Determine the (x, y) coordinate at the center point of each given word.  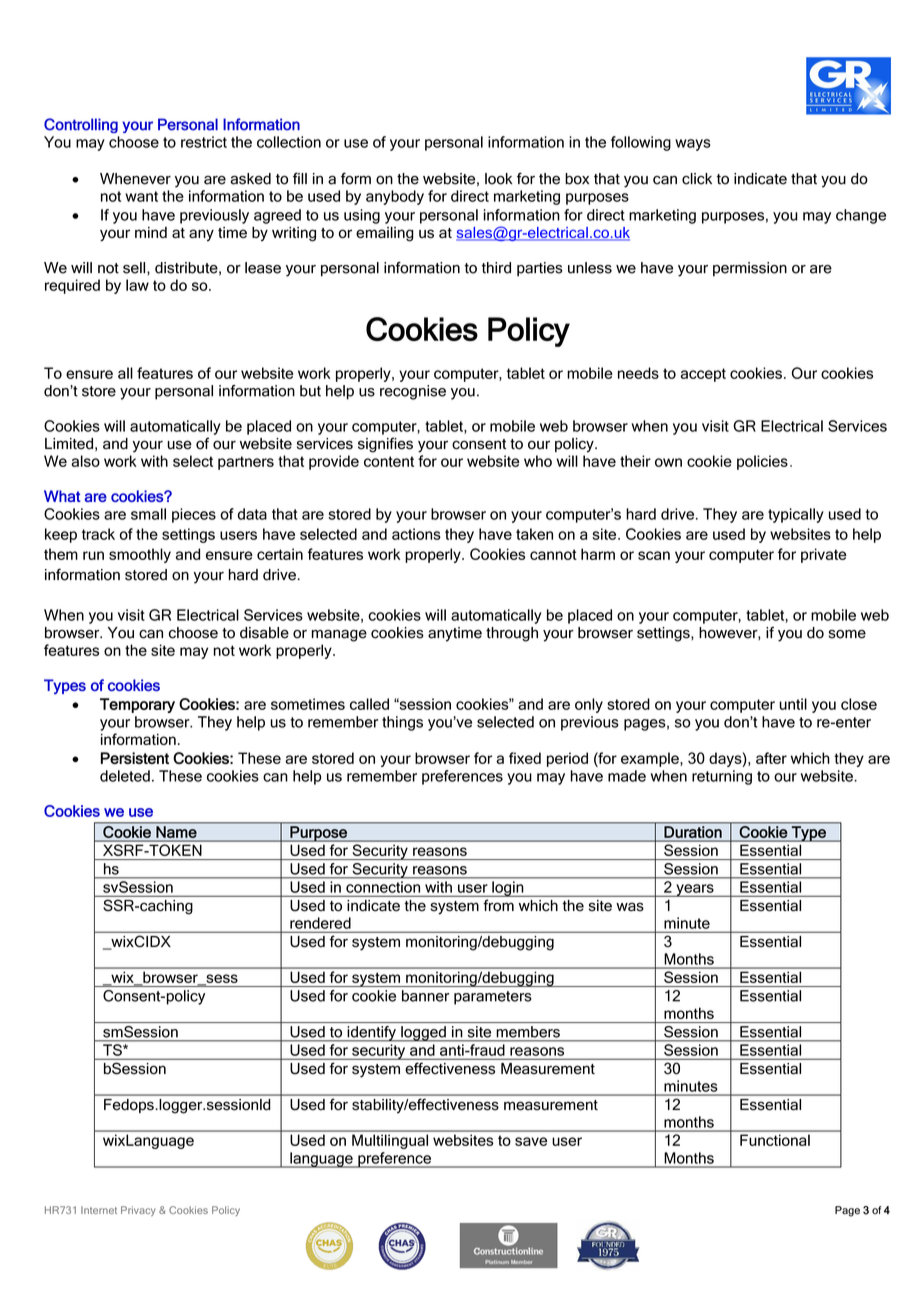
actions (416, 534)
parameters (493, 998)
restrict (204, 142)
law (137, 285)
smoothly (140, 555)
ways (693, 145)
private (824, 555)
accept (703, 375)
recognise (413, 392)
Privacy (138, 1211)
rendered (320, 923)
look (498, 179)
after (771, 758)
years (695, 890)
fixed (525, 758)
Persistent (135, 758)
